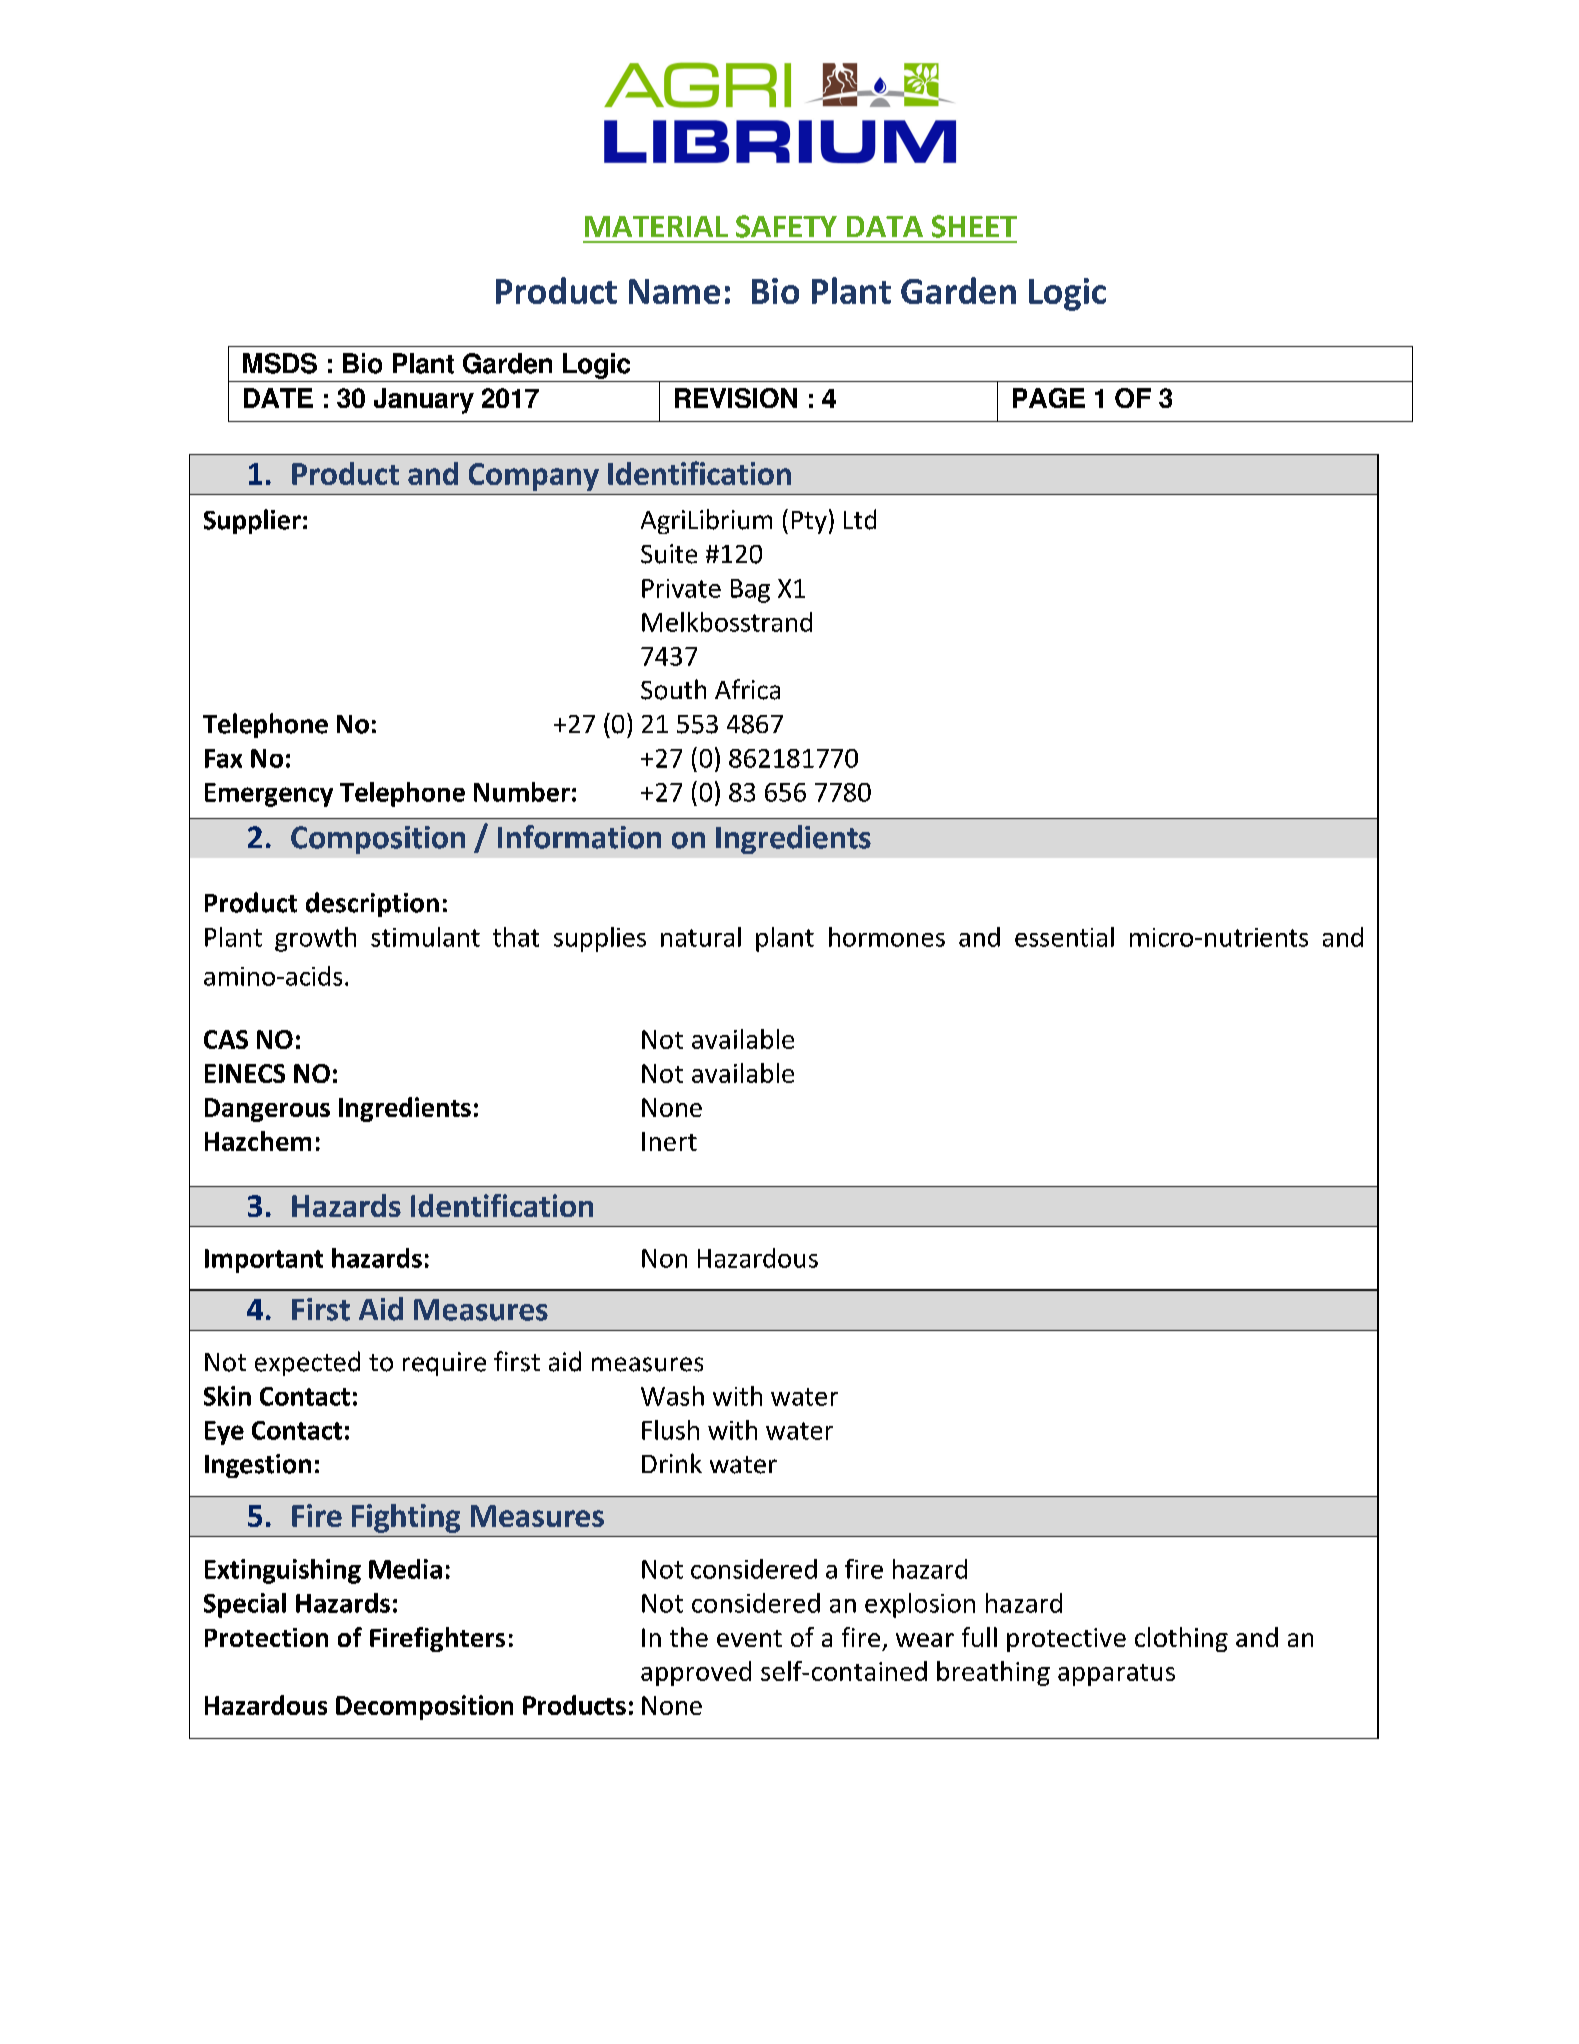 This screenshot has height=2044, width=1579. I want to click on Protection, so click(266, 1637).
